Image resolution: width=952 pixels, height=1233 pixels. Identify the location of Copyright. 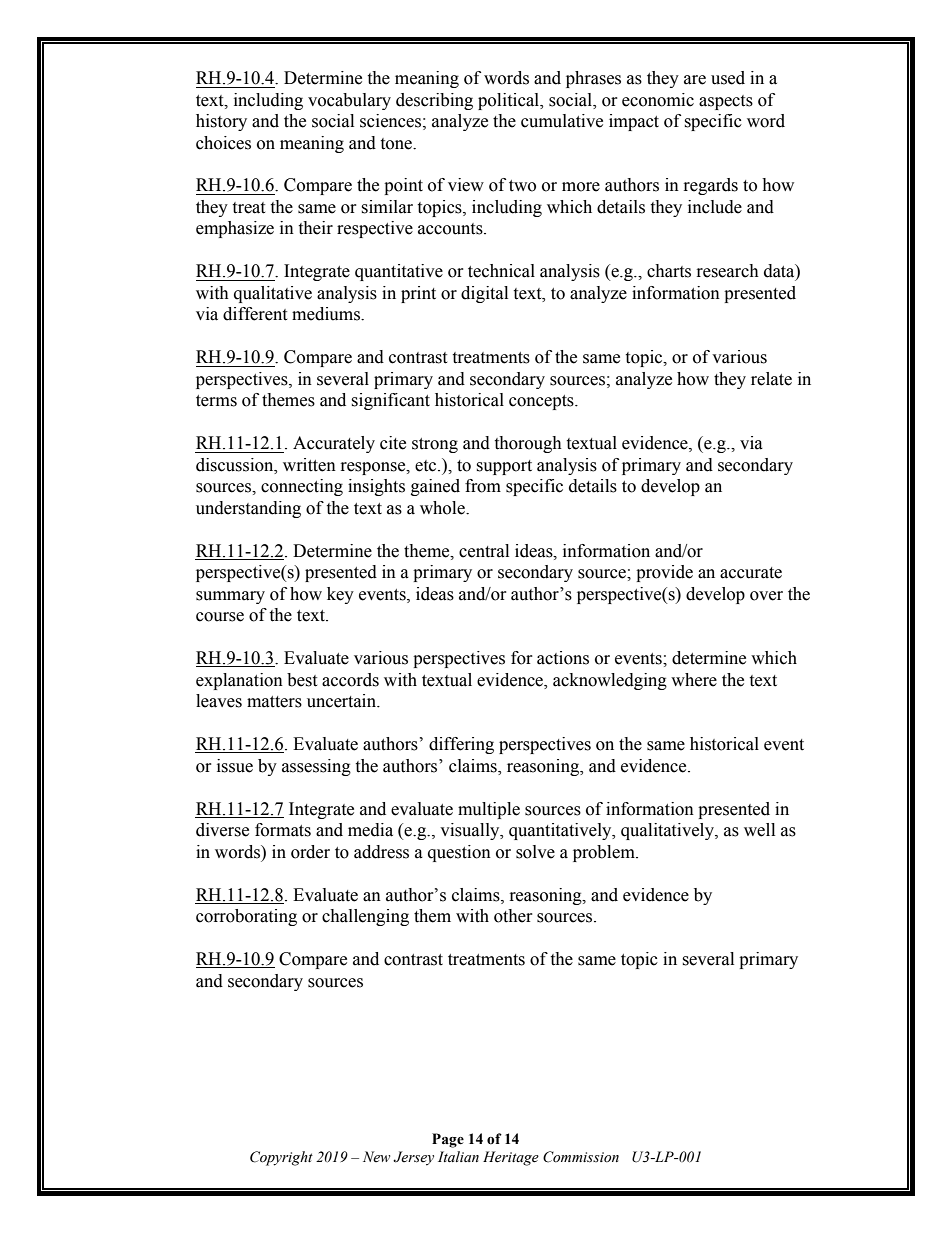
(281, 1158).
